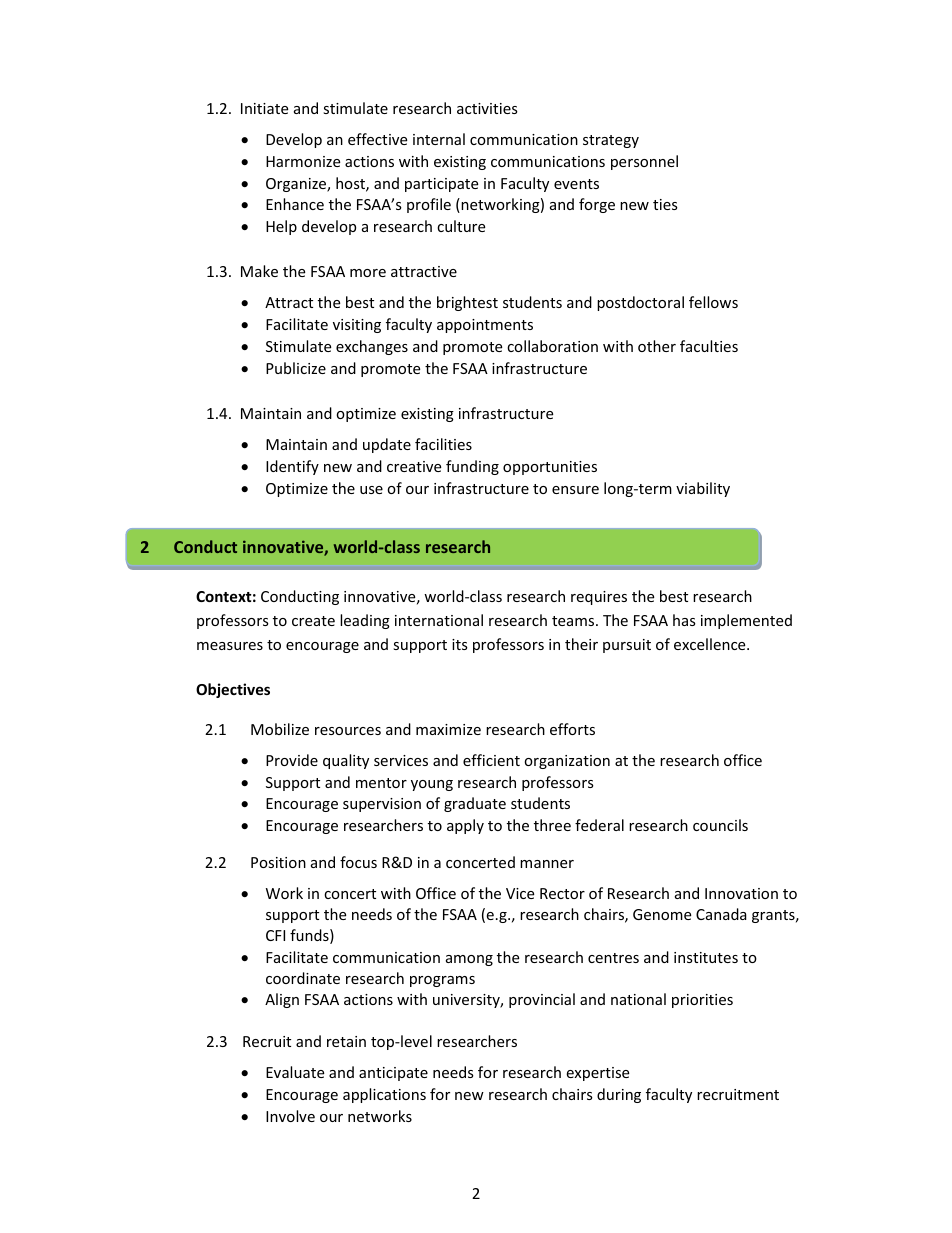 The image size is (952, 1233). Describe the element at coordinates (684, 620) in the document. I see `has` at that location.
